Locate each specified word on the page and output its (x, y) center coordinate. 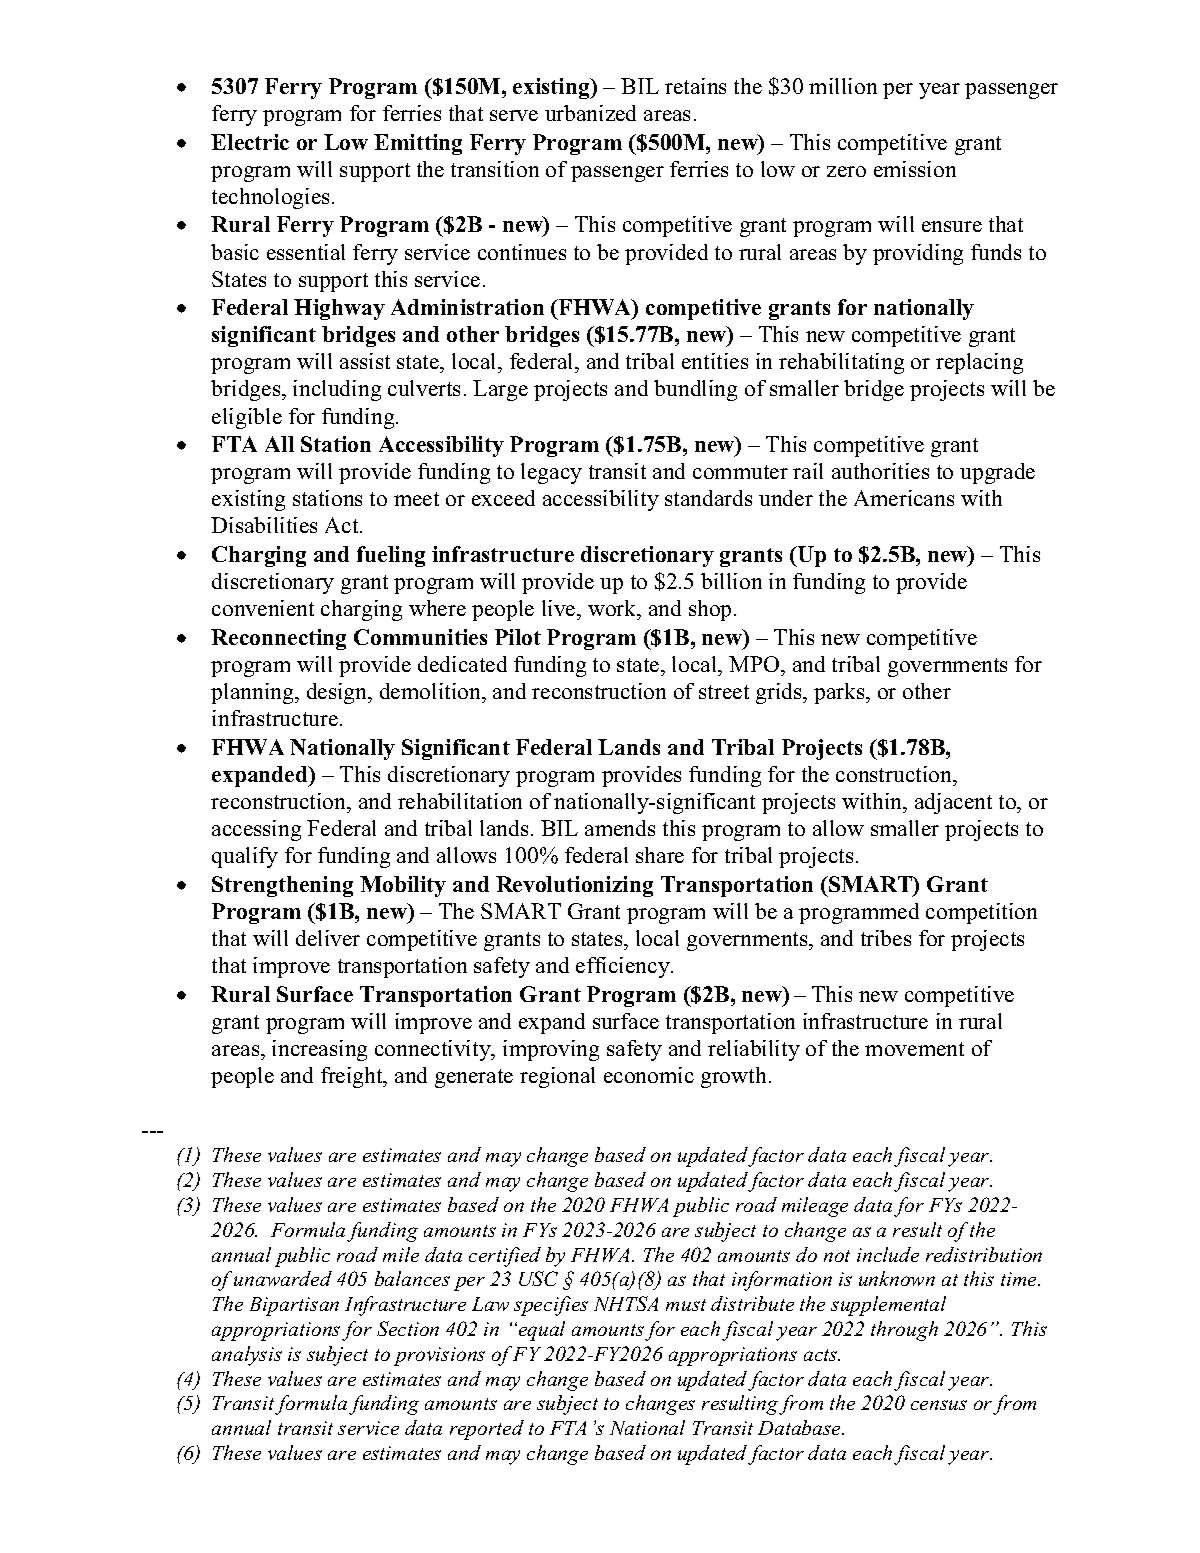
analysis (247, 1356)
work (613, 610)
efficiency (624, 967)
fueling (391, 556)
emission (915, 169)
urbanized (590, 113)
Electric (250, 142)
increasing (319, 1050)
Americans (904, 498)
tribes (886, 938)
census (939, 1405)
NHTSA (626, 1303)
